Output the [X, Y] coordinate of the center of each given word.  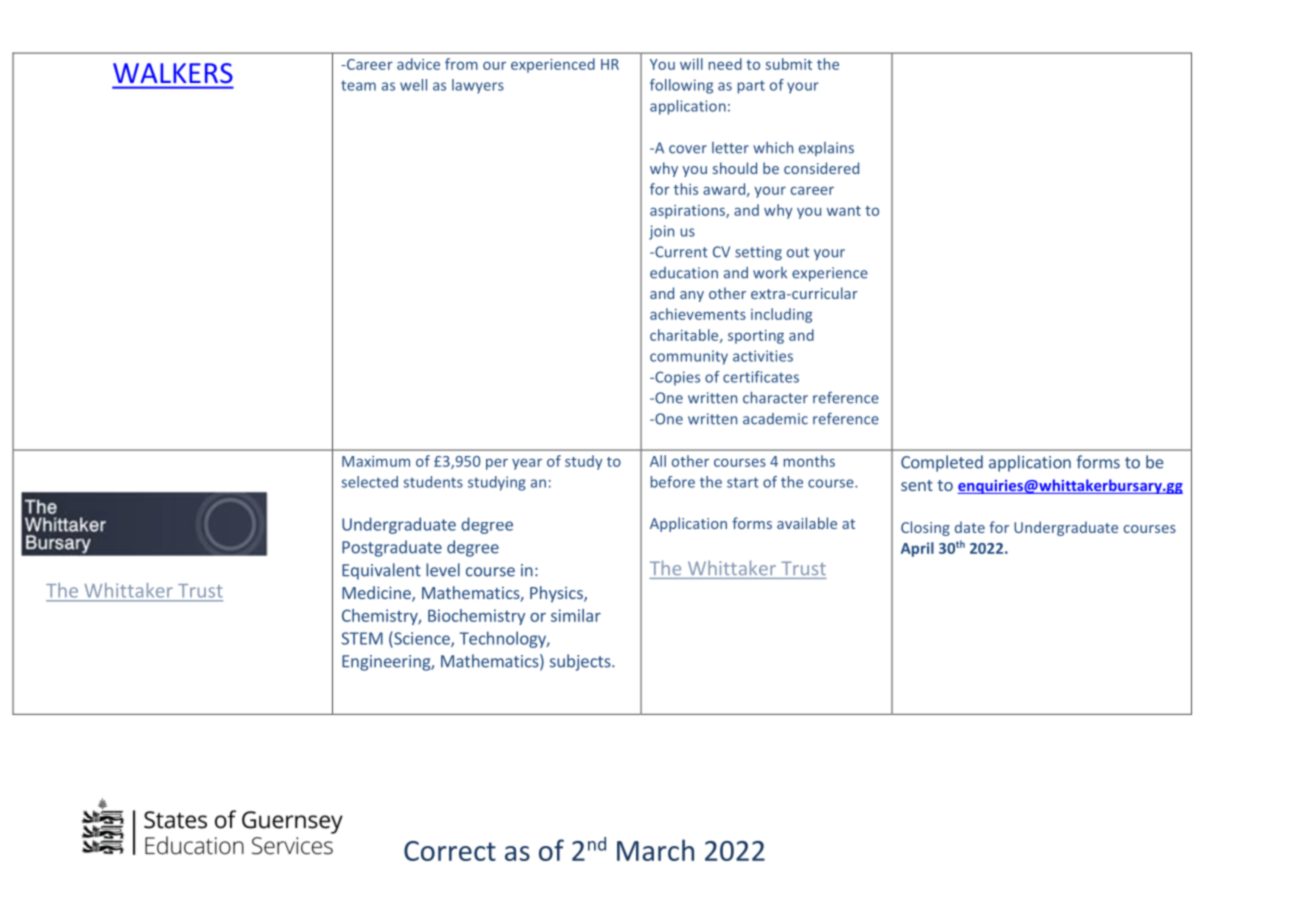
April [917, 549]
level [443, 570]
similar [576, 615]
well [413, 85]
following [681, 86]
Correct [450, 851]
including [781, 315]
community [689, 357]
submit [788, 64]
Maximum [376, 461]
